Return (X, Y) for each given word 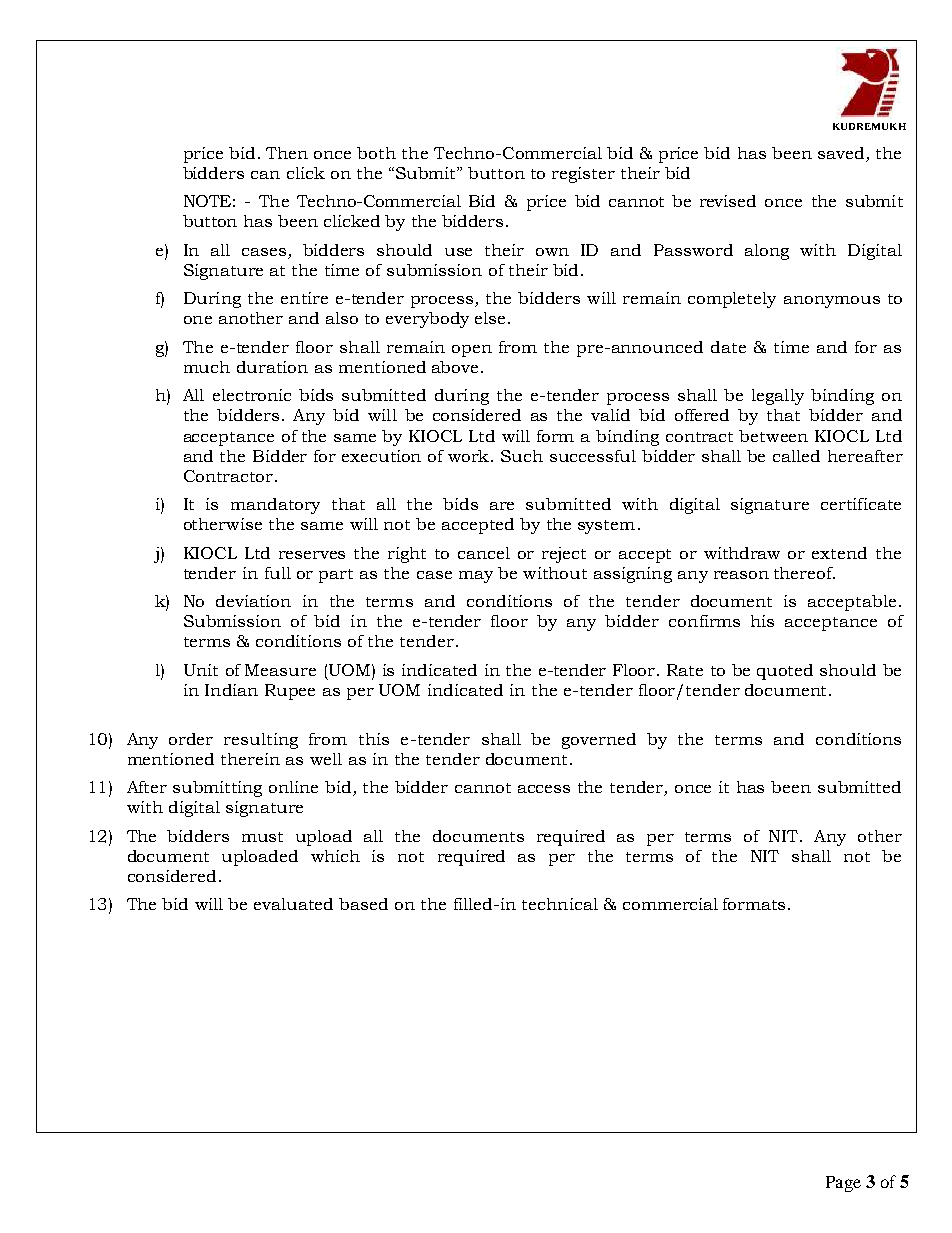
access (544, 789)
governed (599, 741)
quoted (785, 672)
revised (728, 201)
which (335, 856)
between (773, 436)
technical (560, 904)
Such (522, 456)
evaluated (293, 904)
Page (843, 1184)
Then (287, 153)
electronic (252, 395)
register (583, 175)
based (363, 904)
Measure (280, 670)
